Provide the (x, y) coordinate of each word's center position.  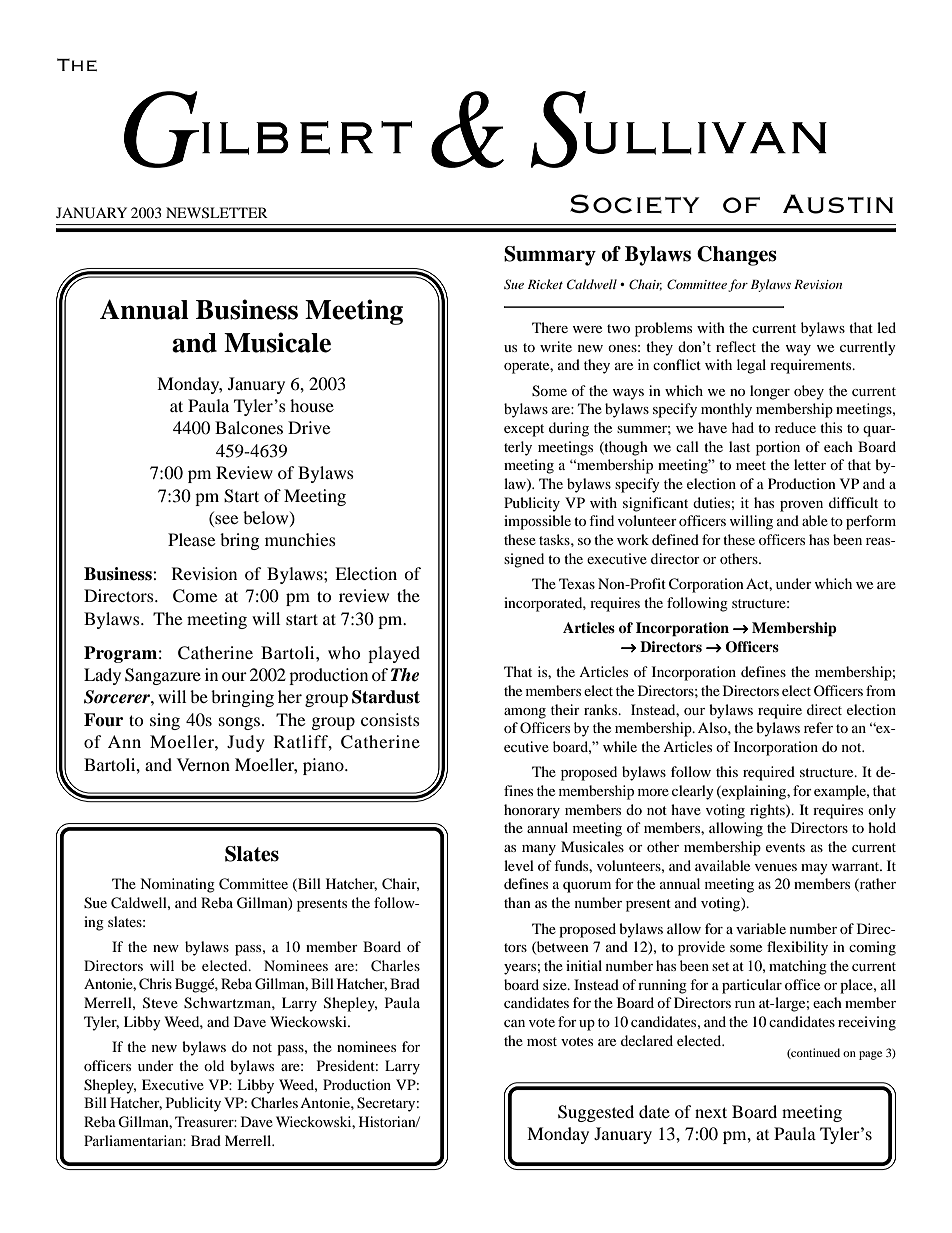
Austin (838, 204)
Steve (160, 1003)
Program (120, 654)
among (525, 713)
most (542, 1041)
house (312, 405)
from (881, 690)
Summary (550, 256)
